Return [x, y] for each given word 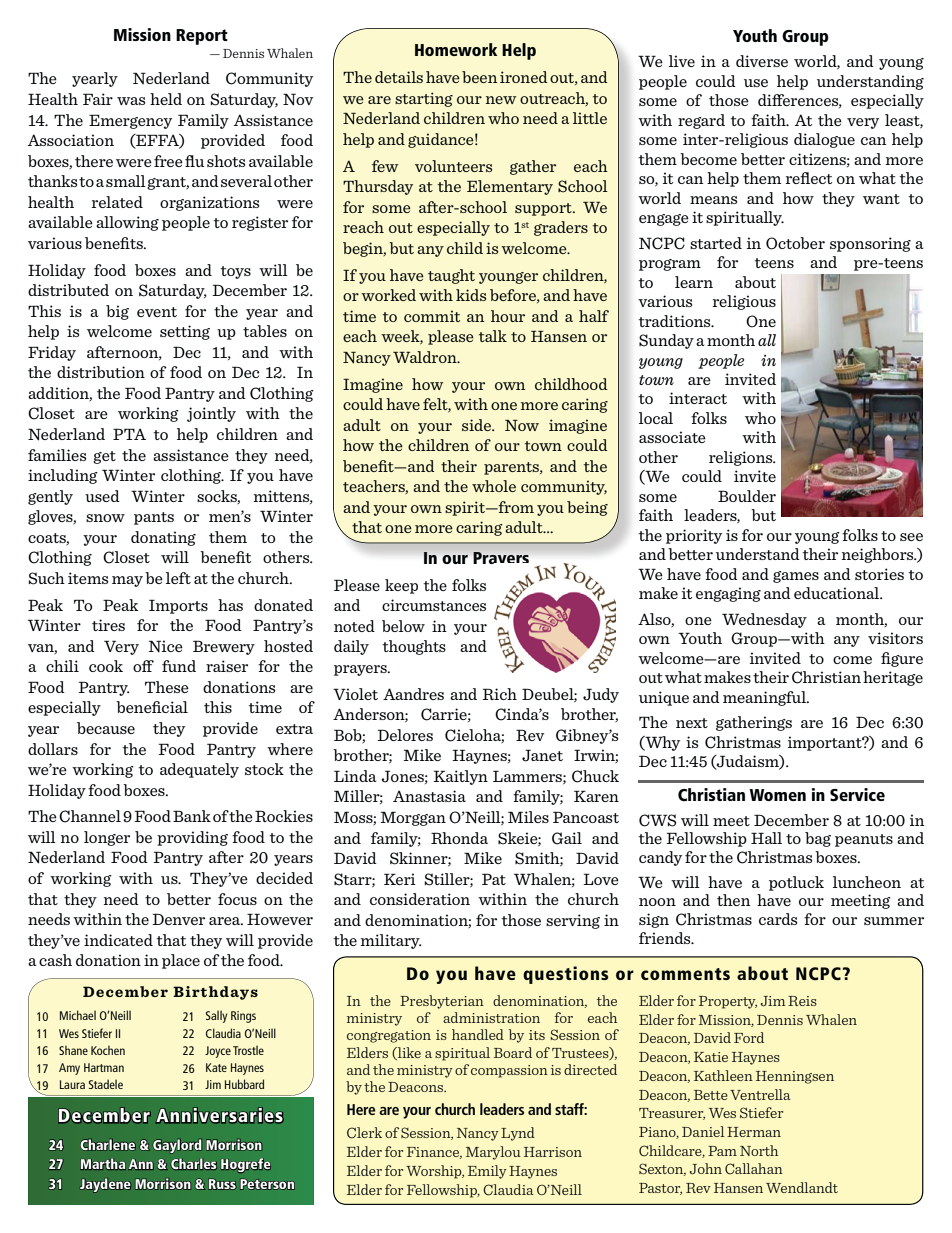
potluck [796, 883]
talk [493, 336]
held [166, 99]
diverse [762, 61]
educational [837, 593]
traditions [675, 321]
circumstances [434, 605]
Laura [72, 1084]
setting [185, 332]
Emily [487, 1172]
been [479, 77]
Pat [494, 879]
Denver [178, 919]
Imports [178, 606]
